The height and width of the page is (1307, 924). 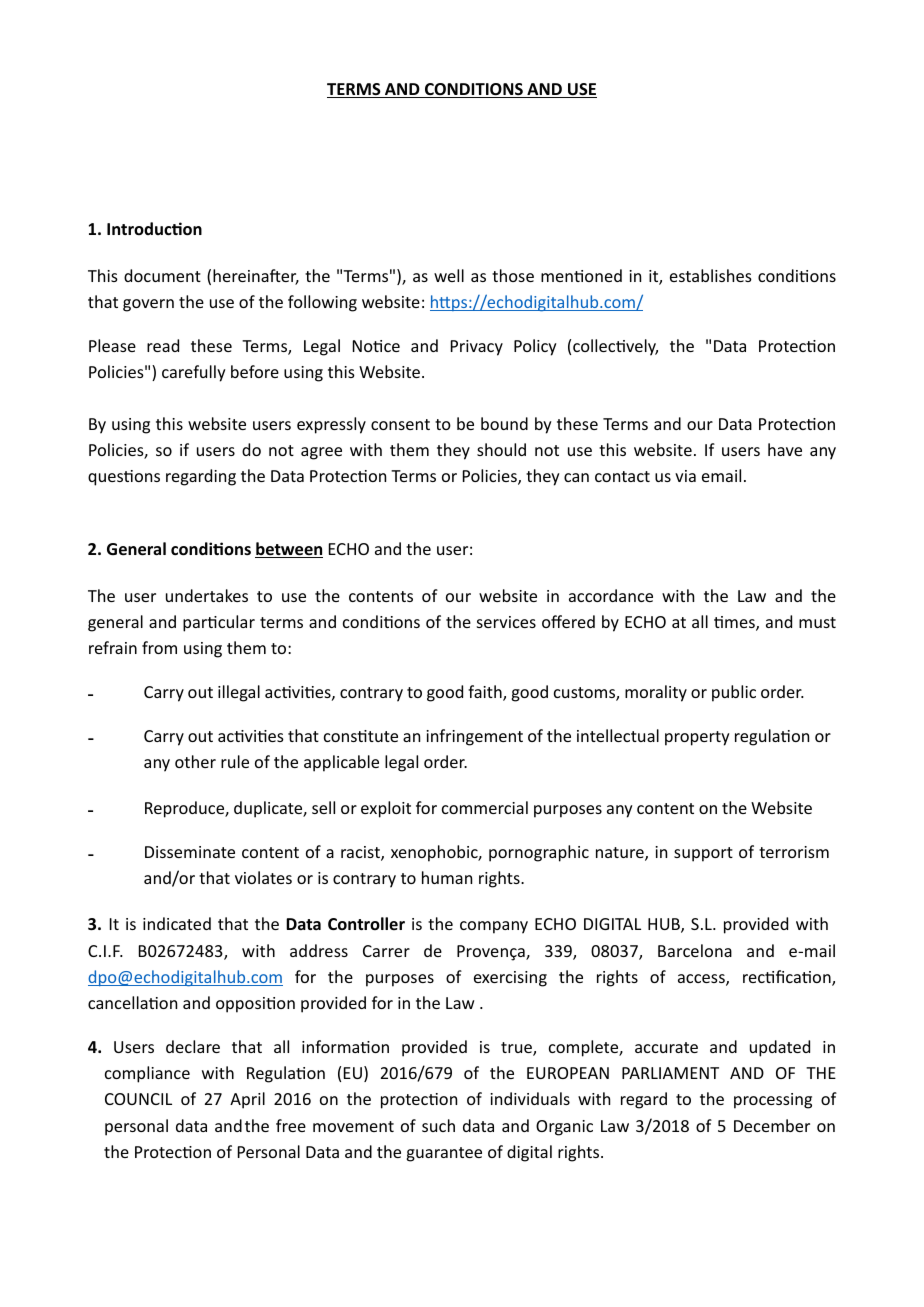 I want to click on Disseminate, so click(x=190, y=852).
